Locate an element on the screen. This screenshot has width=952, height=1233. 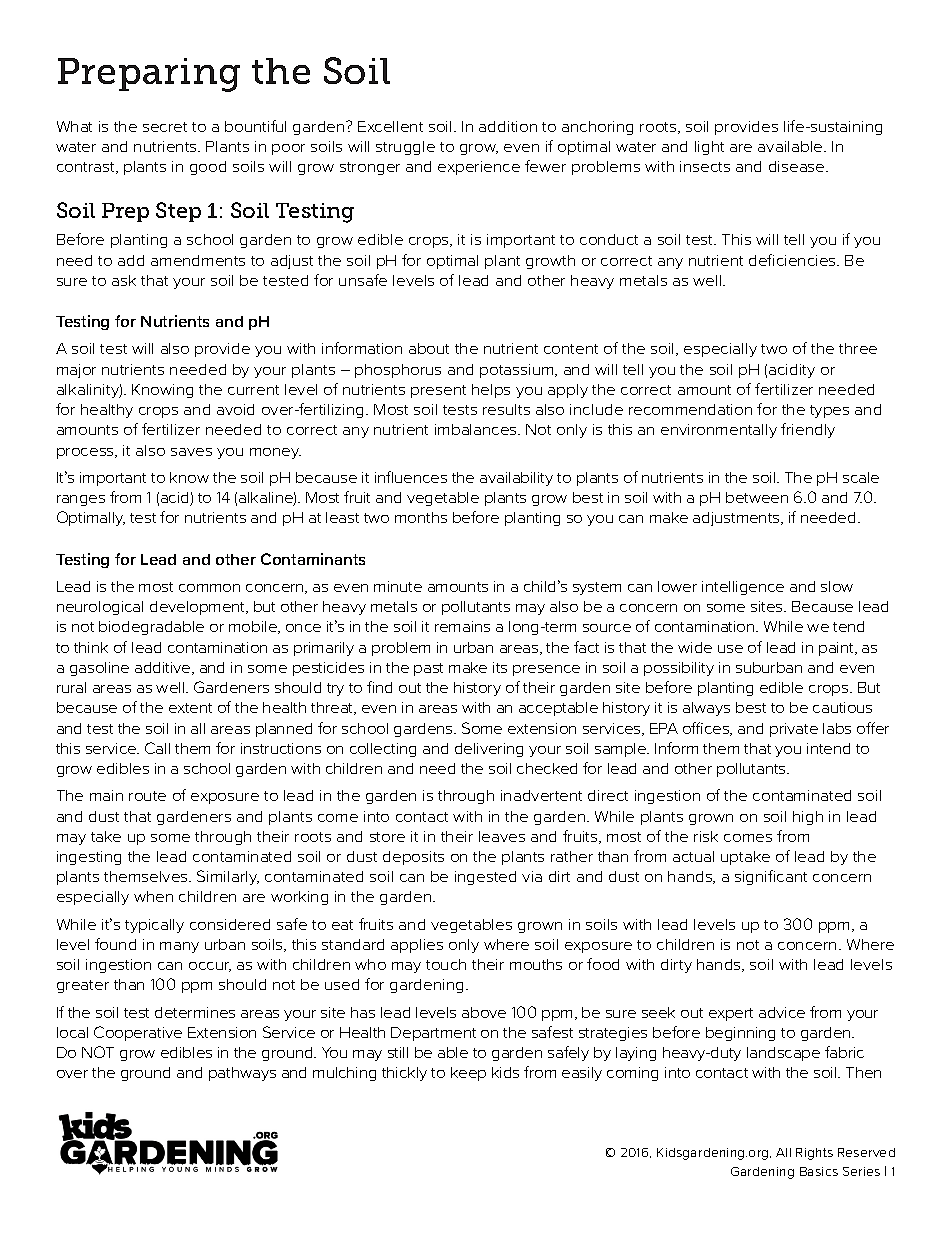
good is located at coordinates (208, 168).
